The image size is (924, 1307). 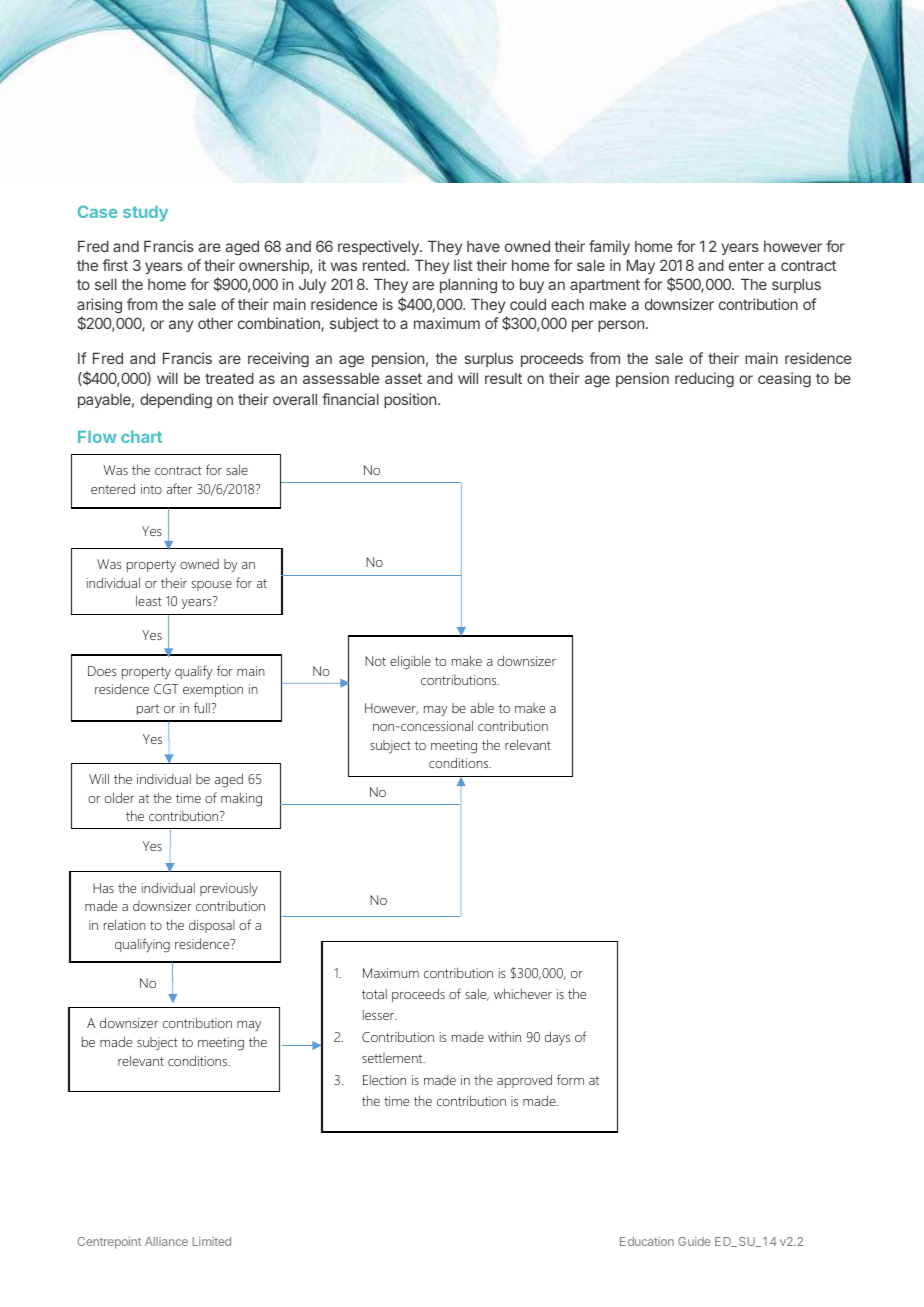 What do you see at coordinates (704, 380) in the page?
I see `reducing` at bounding box center [704, 380].
